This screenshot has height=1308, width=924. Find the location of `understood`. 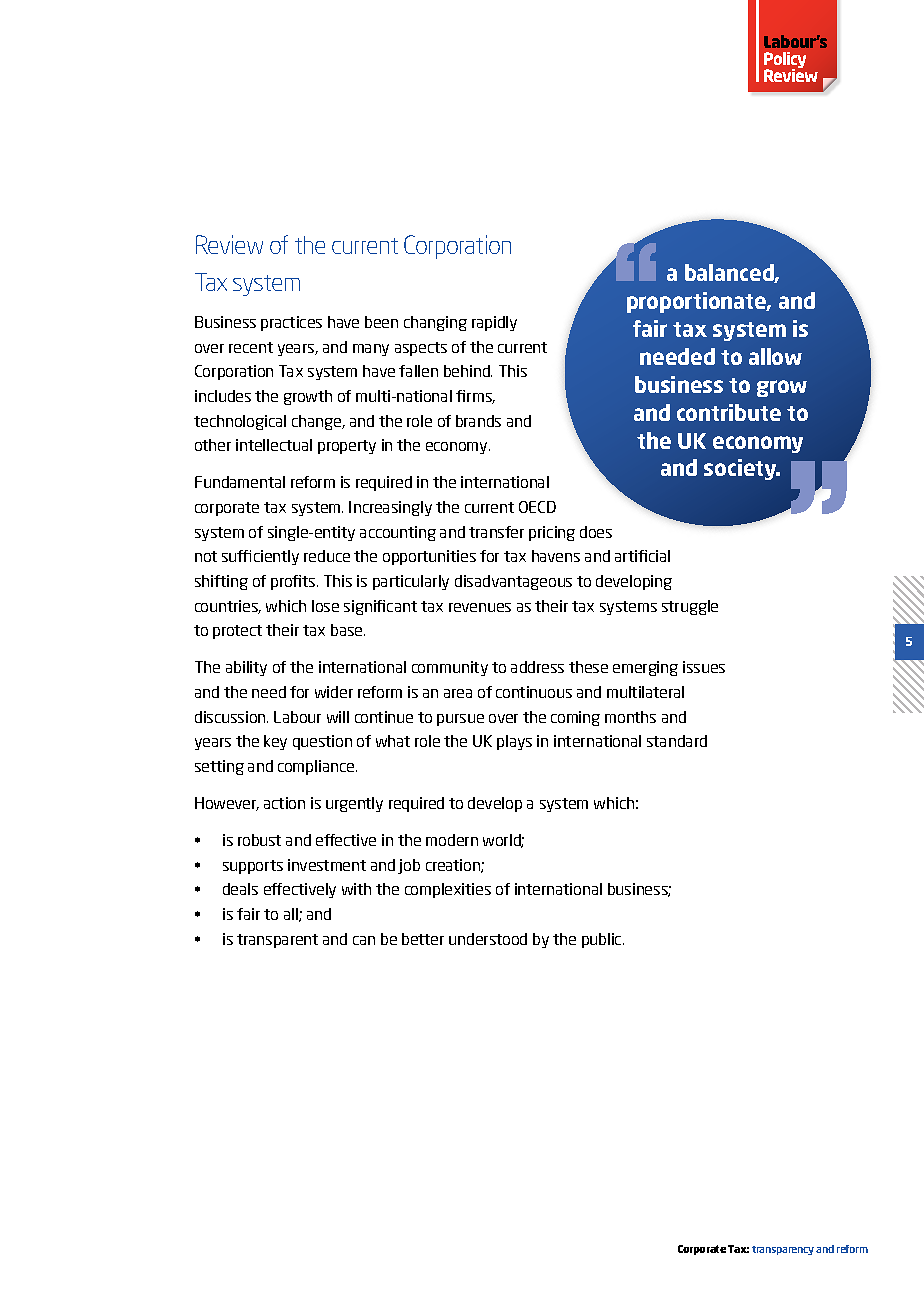

understood is located at coordinates (488, 939).
